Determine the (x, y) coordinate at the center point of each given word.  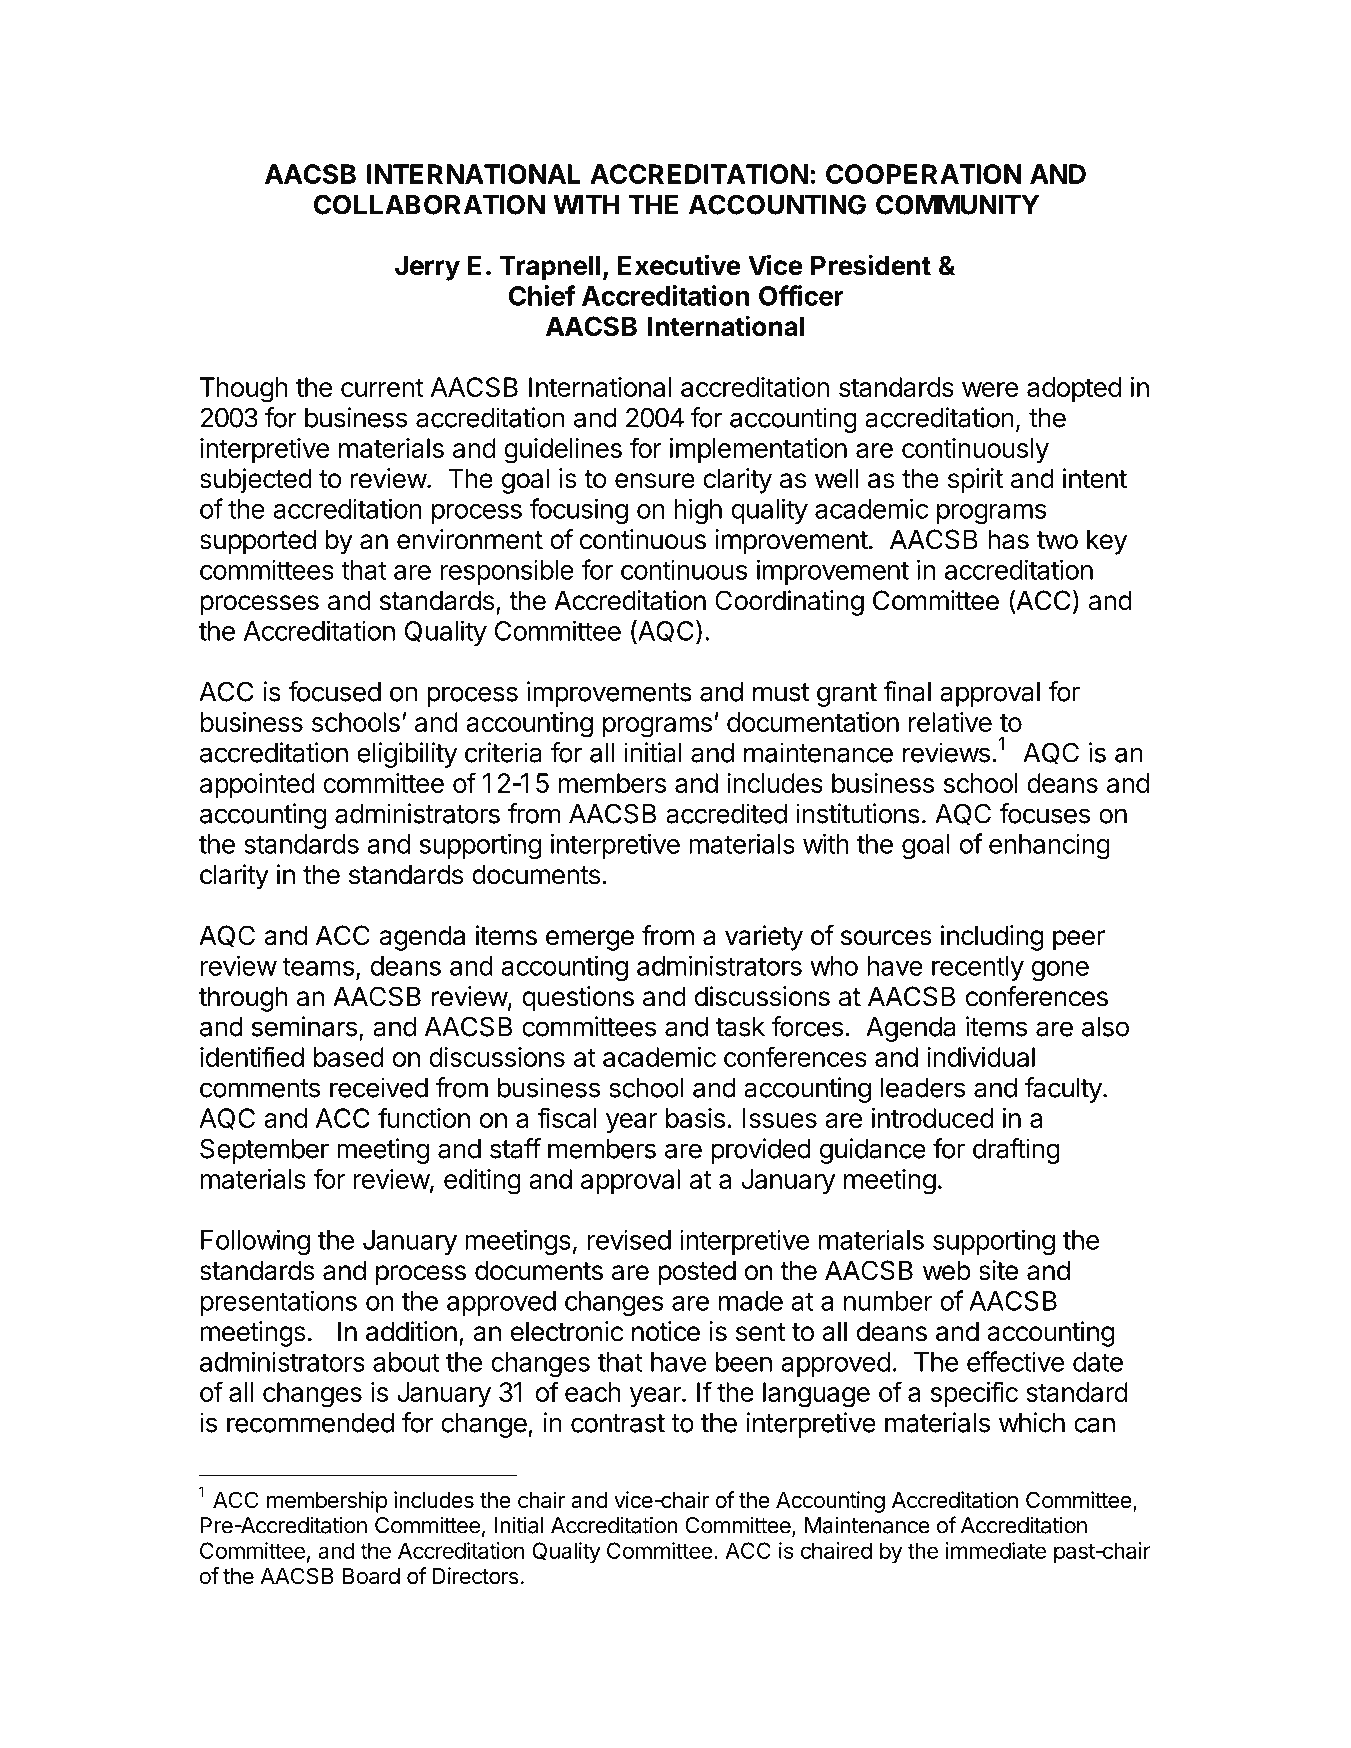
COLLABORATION (429, 204)
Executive (679, 265)
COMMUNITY (957, 204)
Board (371, 1576)
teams (318, 966)
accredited (726, 813)
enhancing (1049, 846)
